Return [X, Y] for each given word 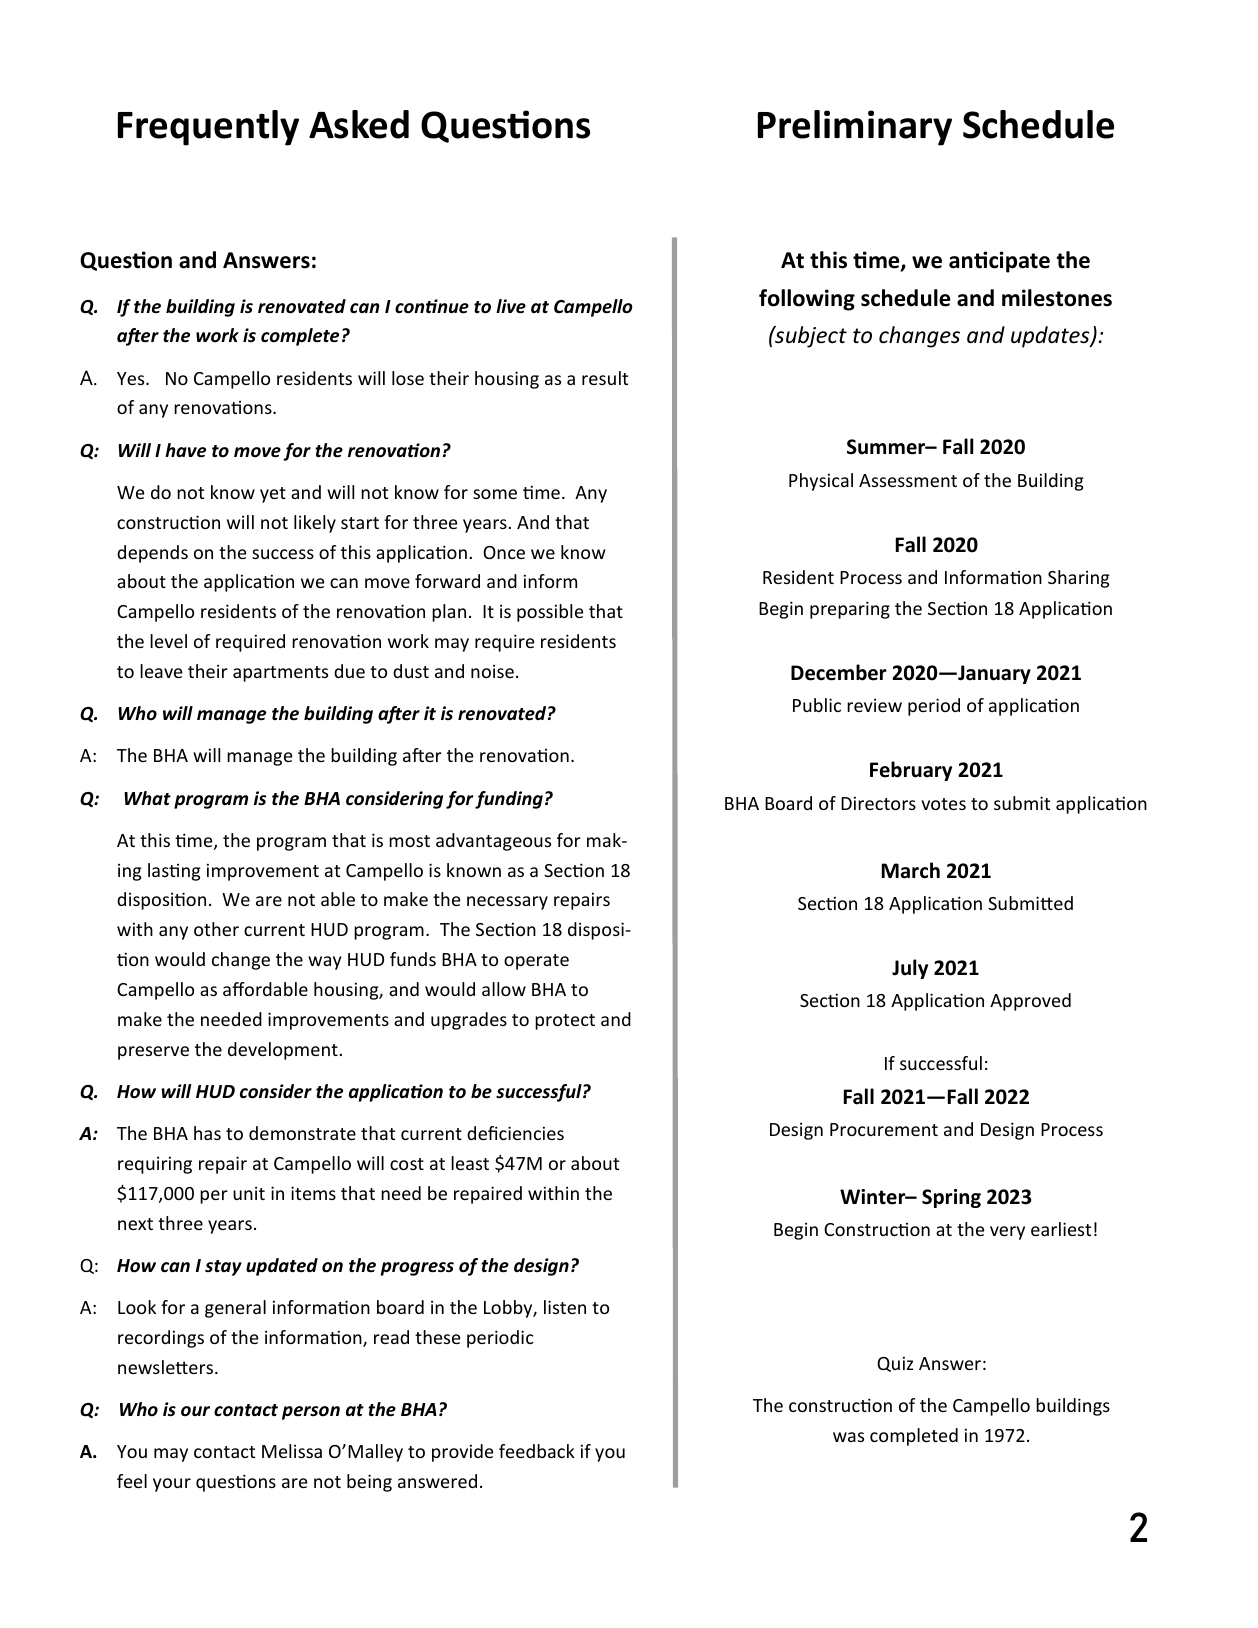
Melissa [292, 1451]
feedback [537, 1451]
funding [509, 800]
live [511, 306]
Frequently [208, 128]
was [848, 1437]
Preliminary [855, 128]
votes [943, 804]
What [147, 798]
